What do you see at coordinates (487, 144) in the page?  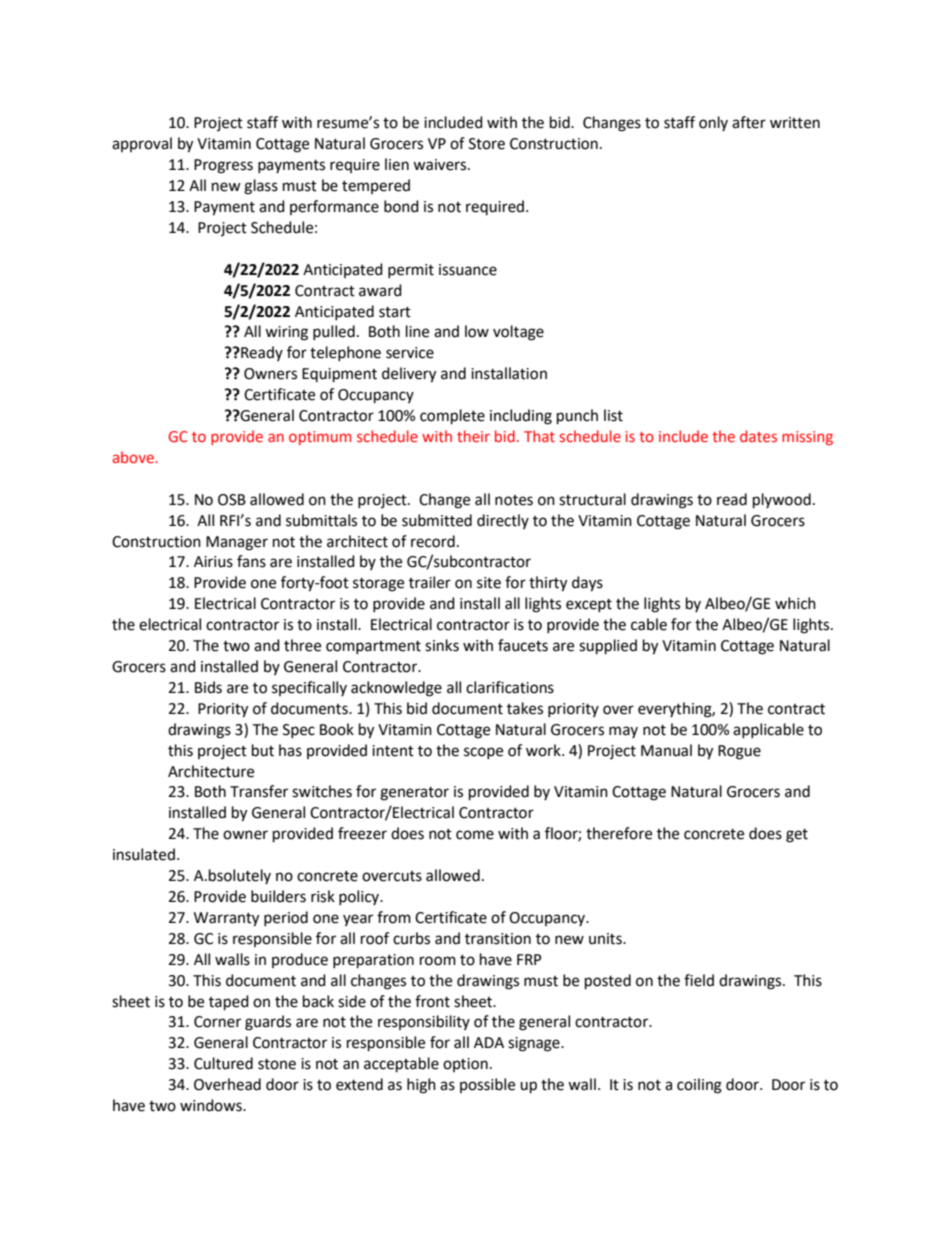 I see `Store` at bounding box center [487, 144].
